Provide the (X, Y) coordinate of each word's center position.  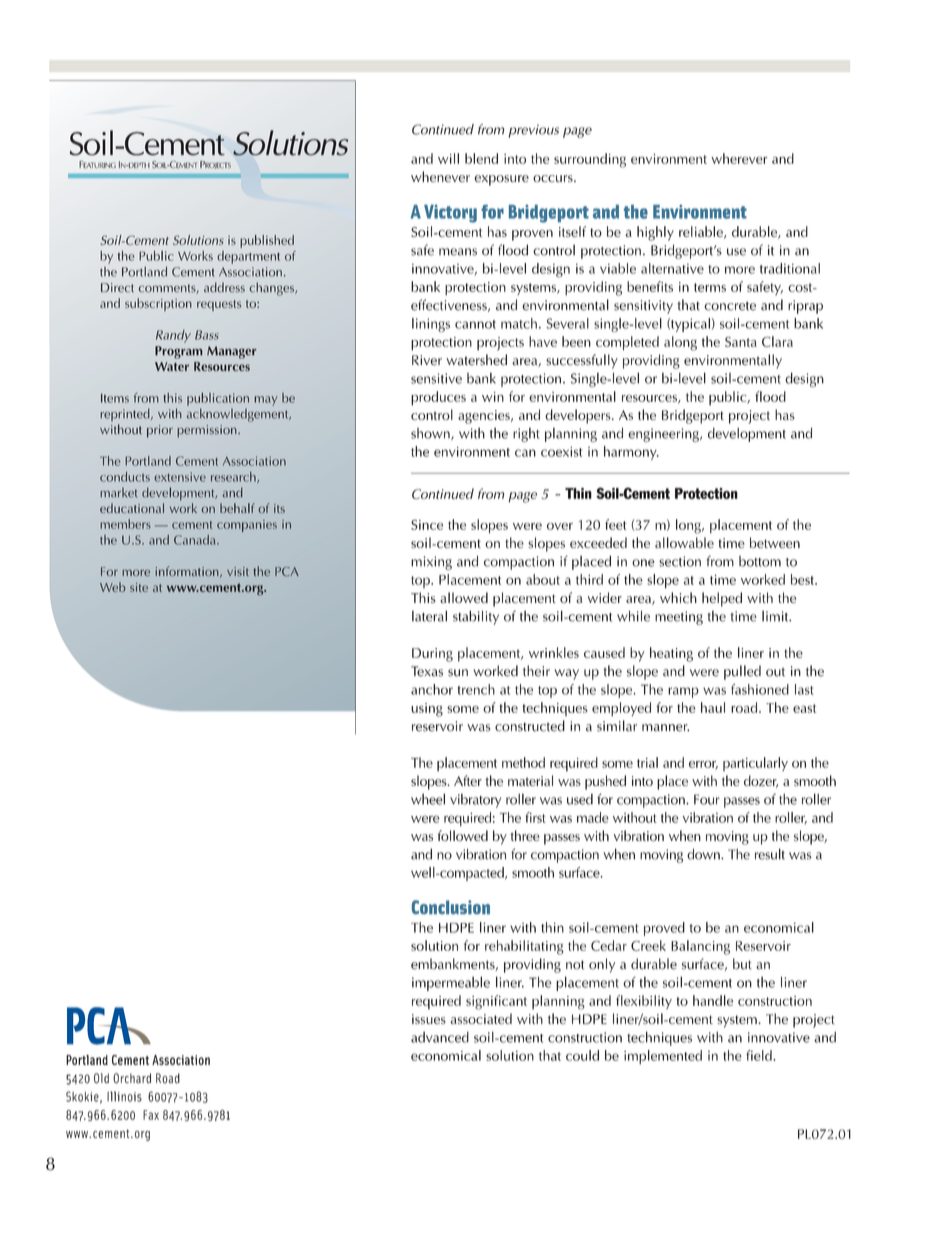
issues (429, 1019)
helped (722, 599)
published (267, 241)
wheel (428, 799)
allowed (464, 597)
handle (713, 1000)
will (448, 158)
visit (237, 571)
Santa (741, 342)
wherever (739, 158)
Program (178, 352)
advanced (440, 1037)
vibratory (475, 801)
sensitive (436, 378)
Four (706, 799)
